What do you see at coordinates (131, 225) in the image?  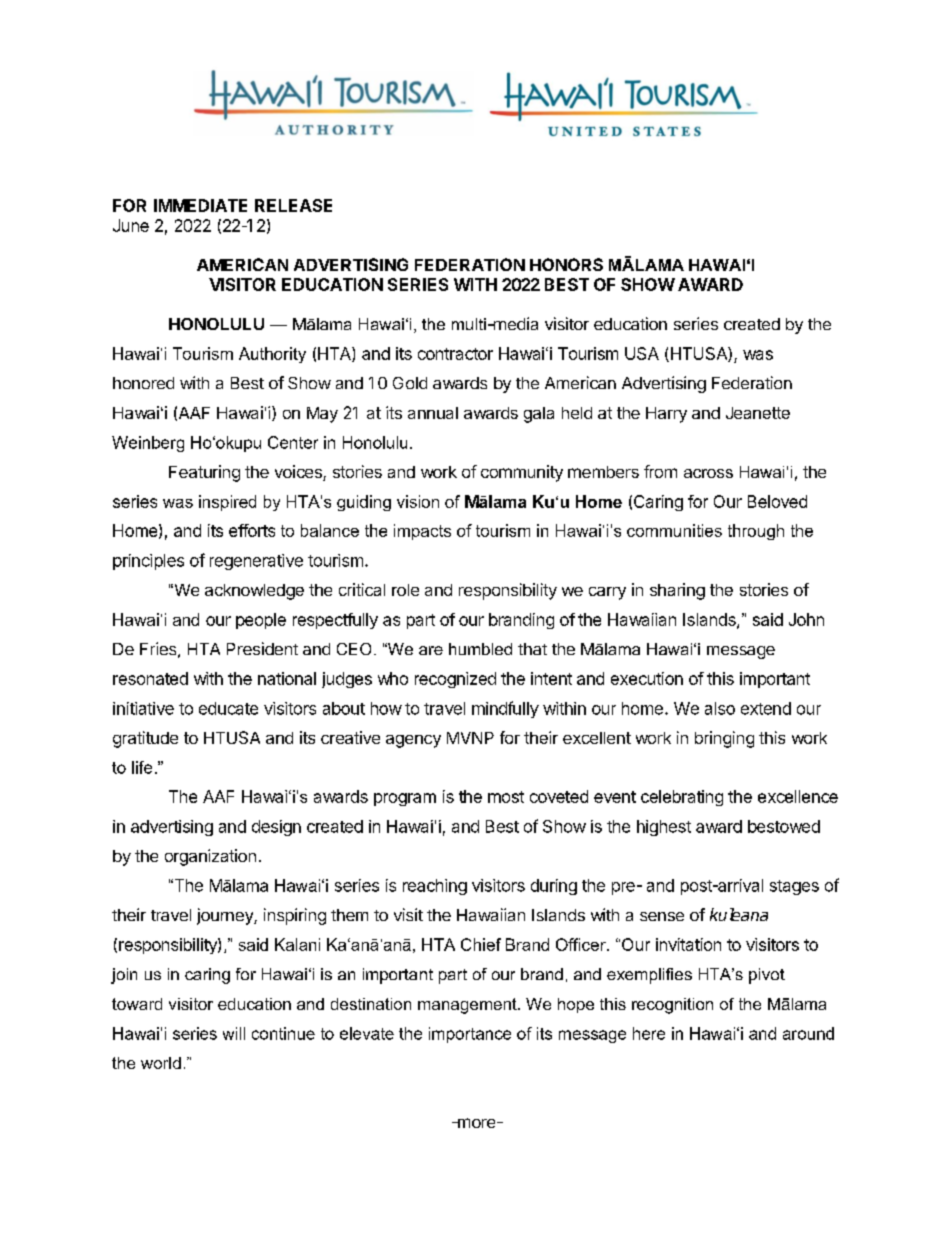 I see `June` at bounding box center [131, 225].
